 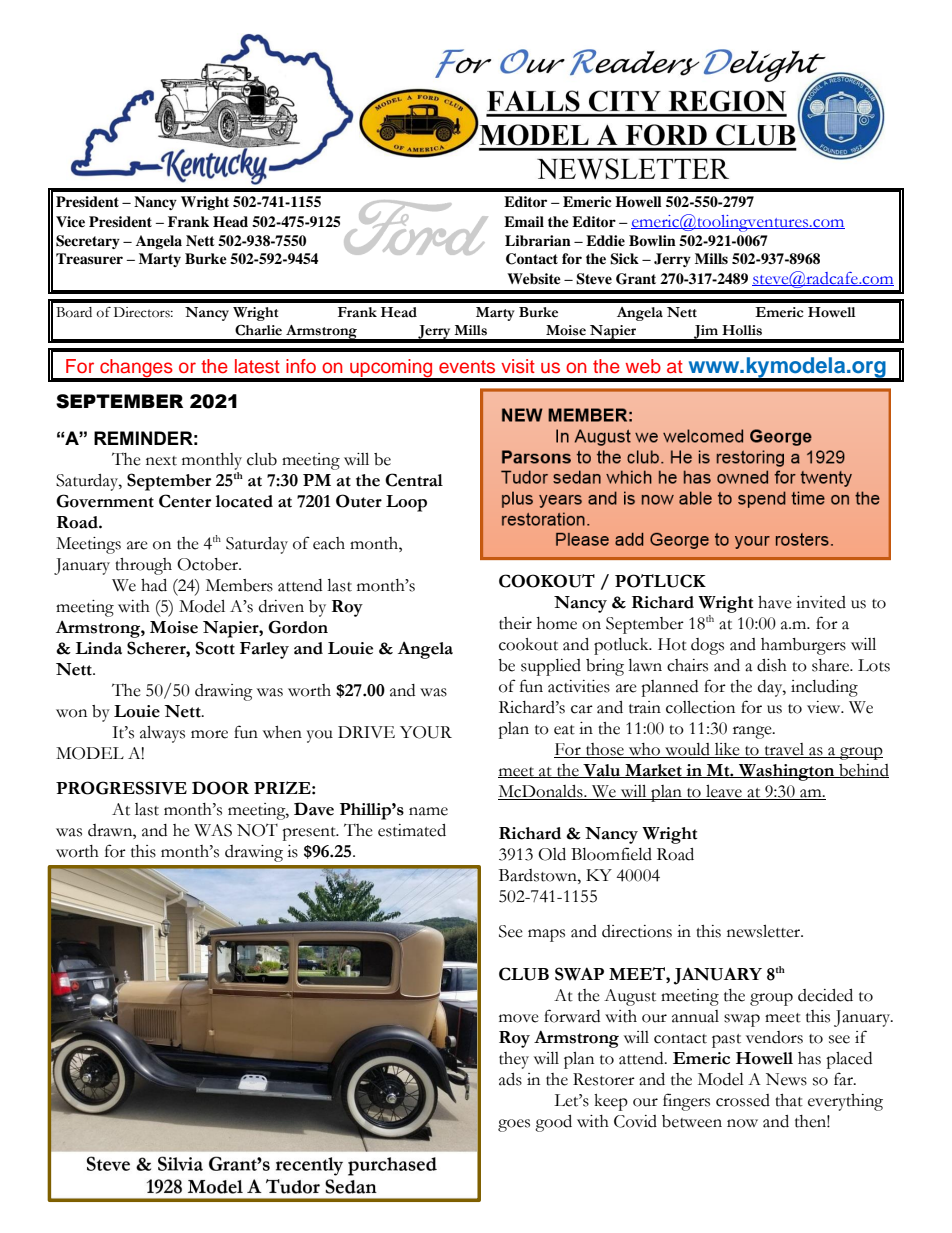 I want to click on Librarian, so click(x=538, y=240).
